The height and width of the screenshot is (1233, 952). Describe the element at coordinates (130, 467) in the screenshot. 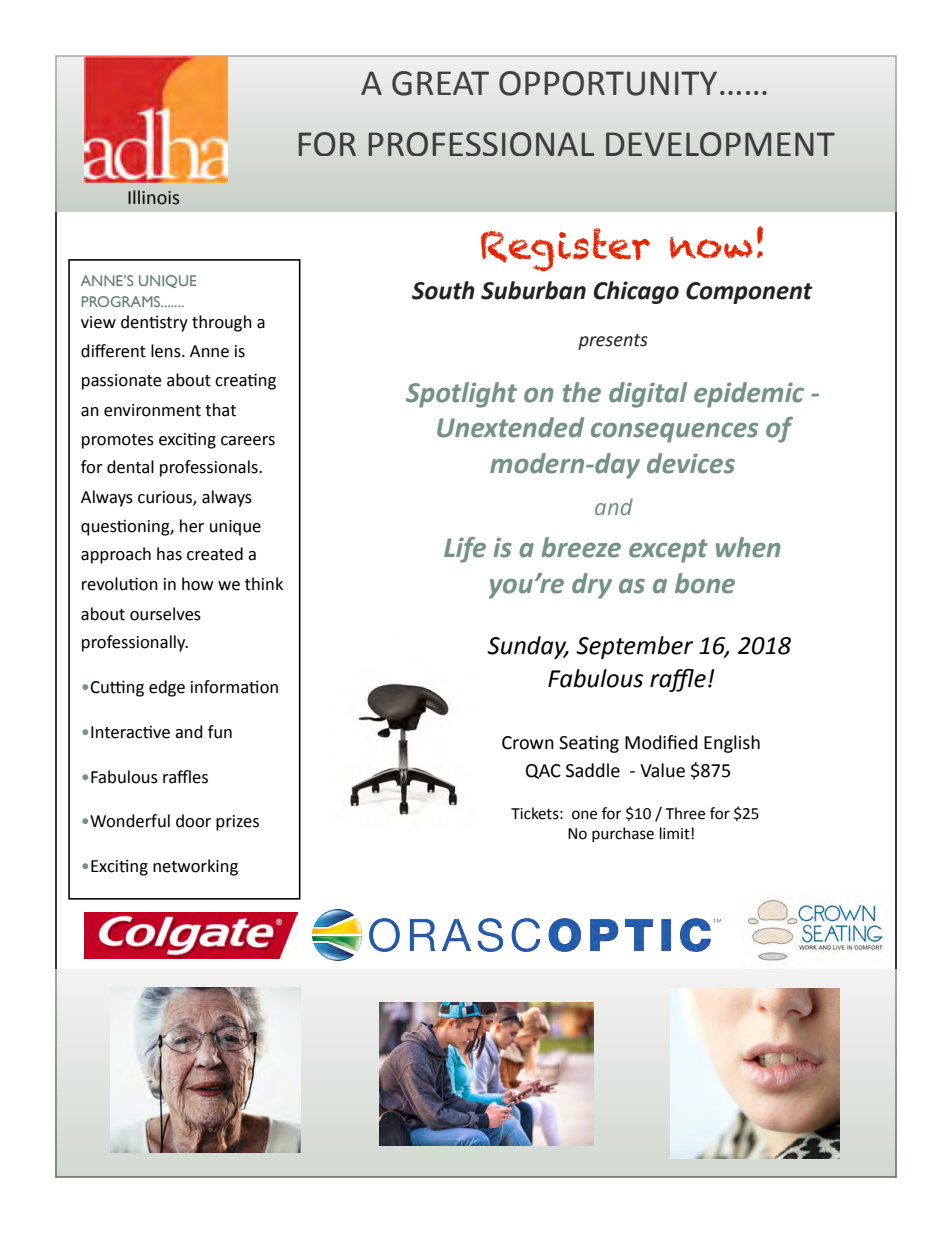

I see `dental` at that location.
